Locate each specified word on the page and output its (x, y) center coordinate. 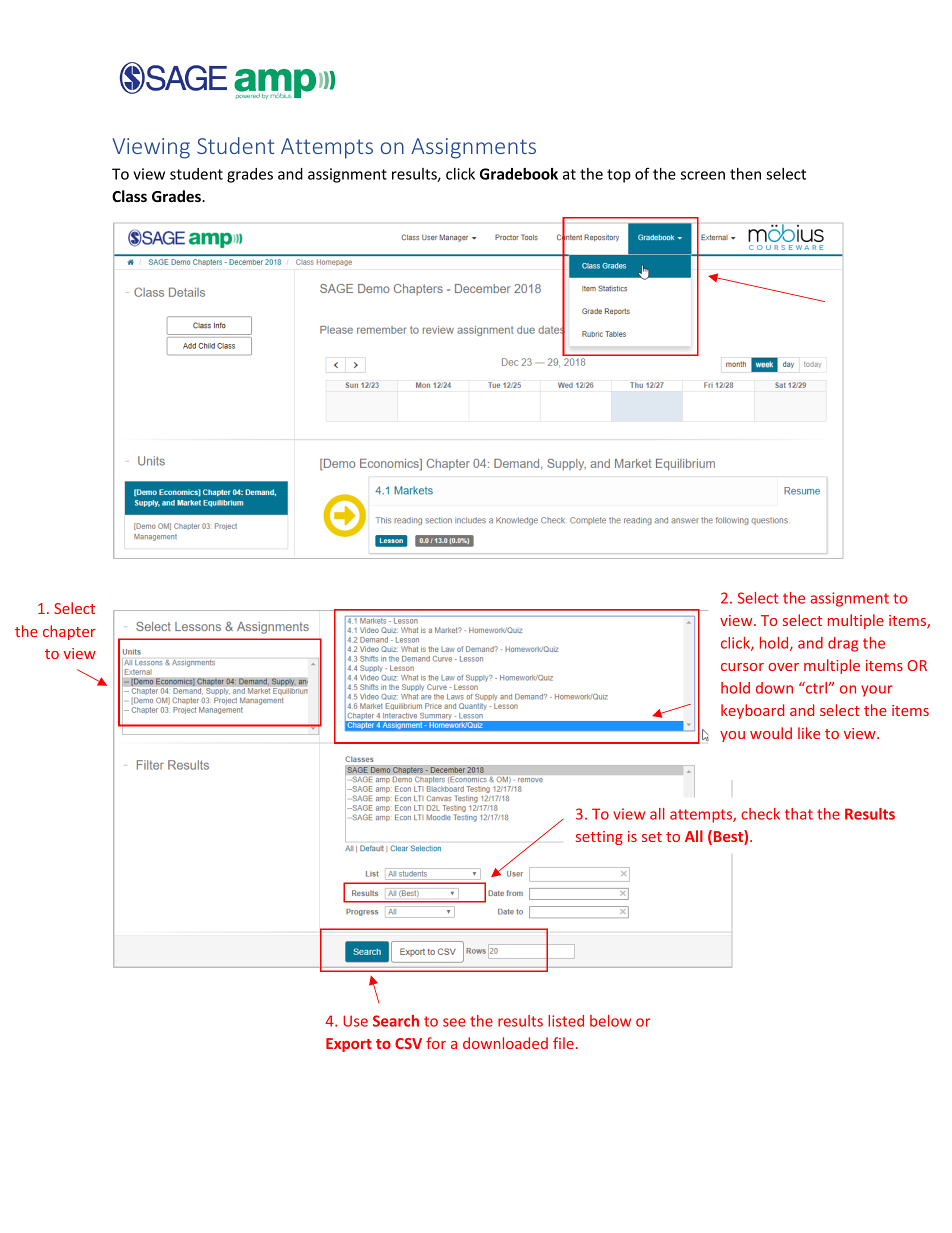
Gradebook (519, 174)
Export (349, 1045)
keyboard (752, 711)
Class (129, 196)
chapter (69, 632)
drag (843, 644)
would (771, 733)
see (454, 1022)
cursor (742, 667)
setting (599, 838)
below (610, 1021)
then (745, 174)
